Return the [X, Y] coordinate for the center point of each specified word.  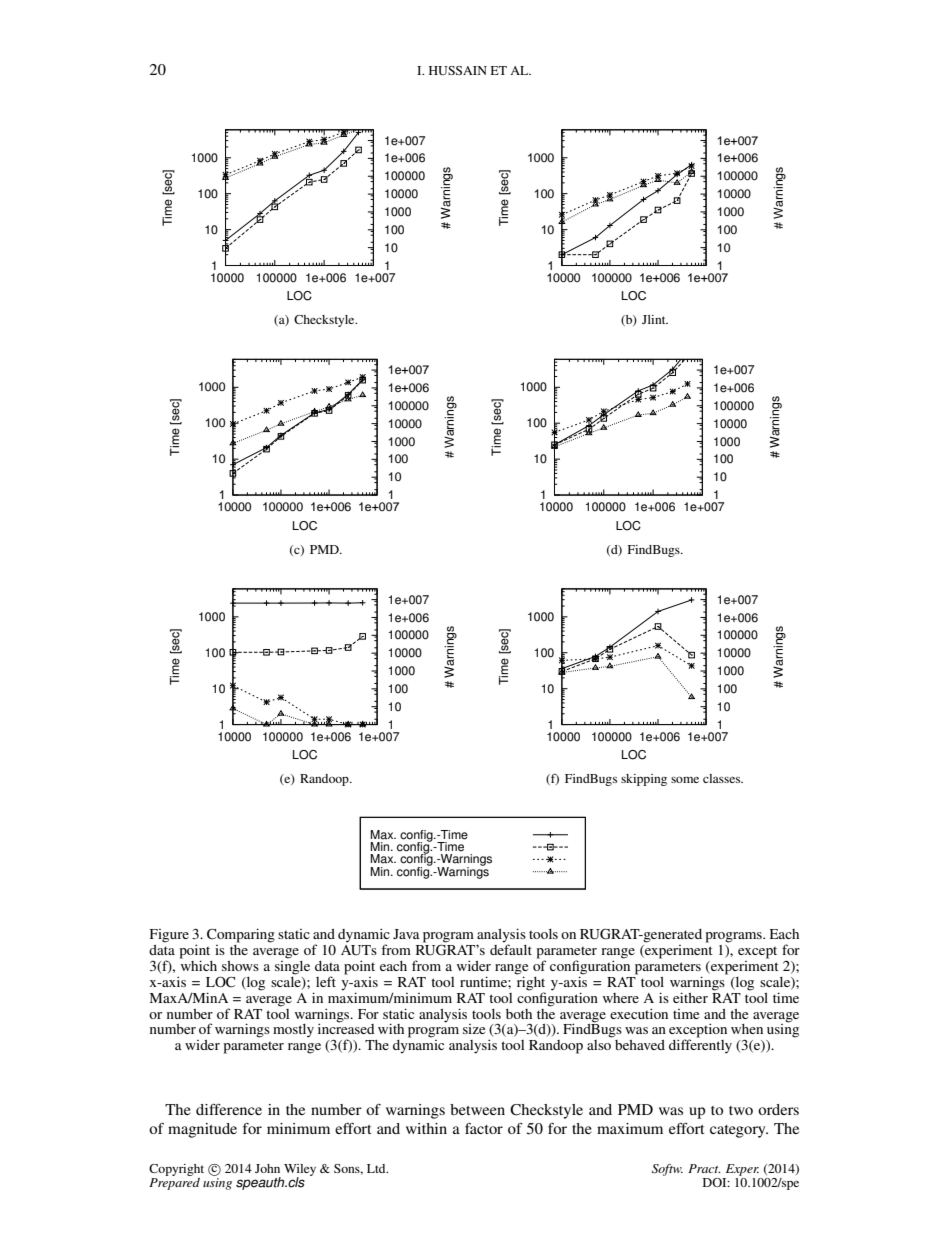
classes [723, 778]
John [267, 1168]
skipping [644, 780]
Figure [169, 936]
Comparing [241, 935]
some [685, 780]
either [690, 997]
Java [406, 934]
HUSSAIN [458, 70]
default [511, 948]
